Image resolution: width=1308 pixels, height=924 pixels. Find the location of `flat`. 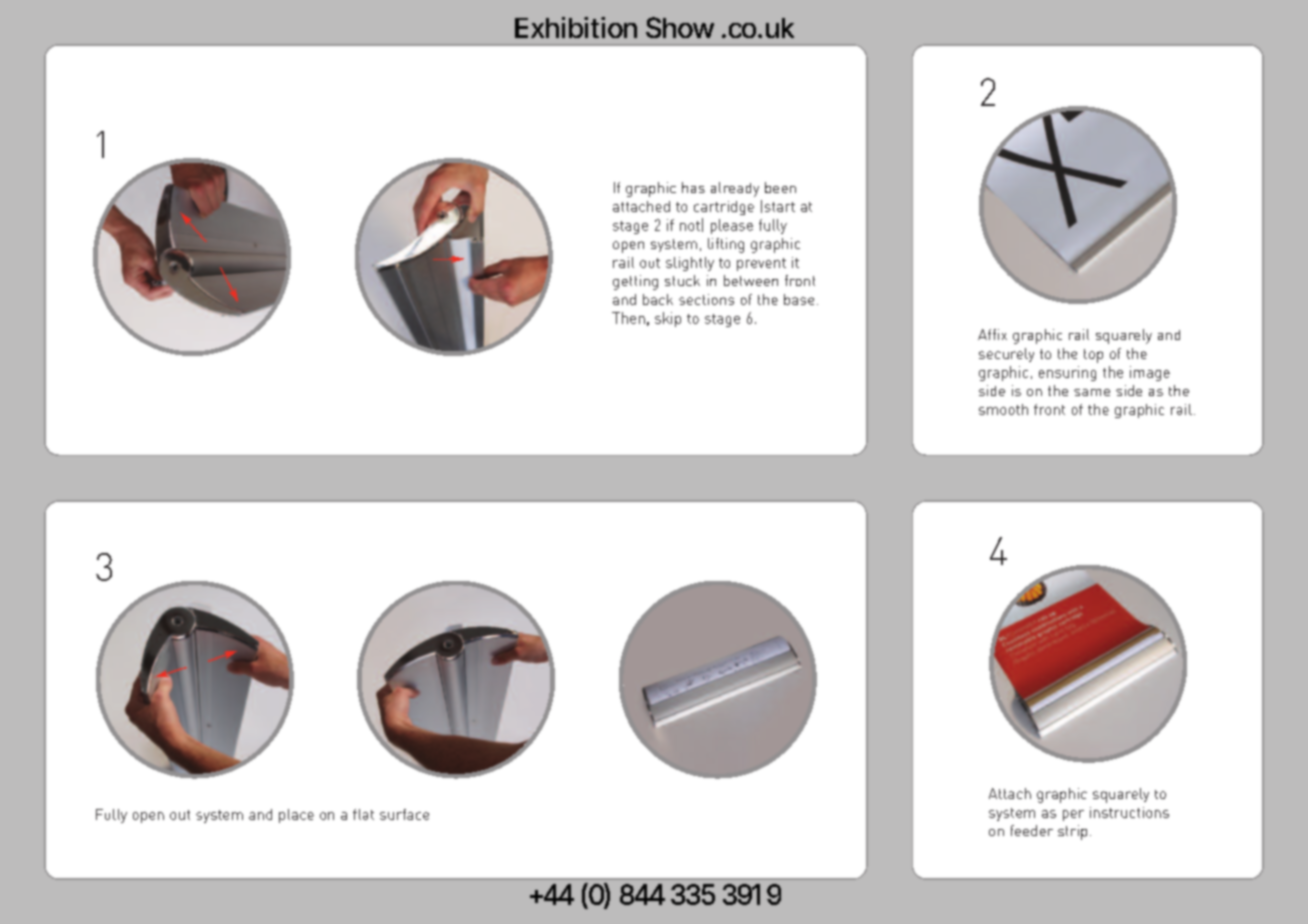

flat is located at coordinates (363, 814).
